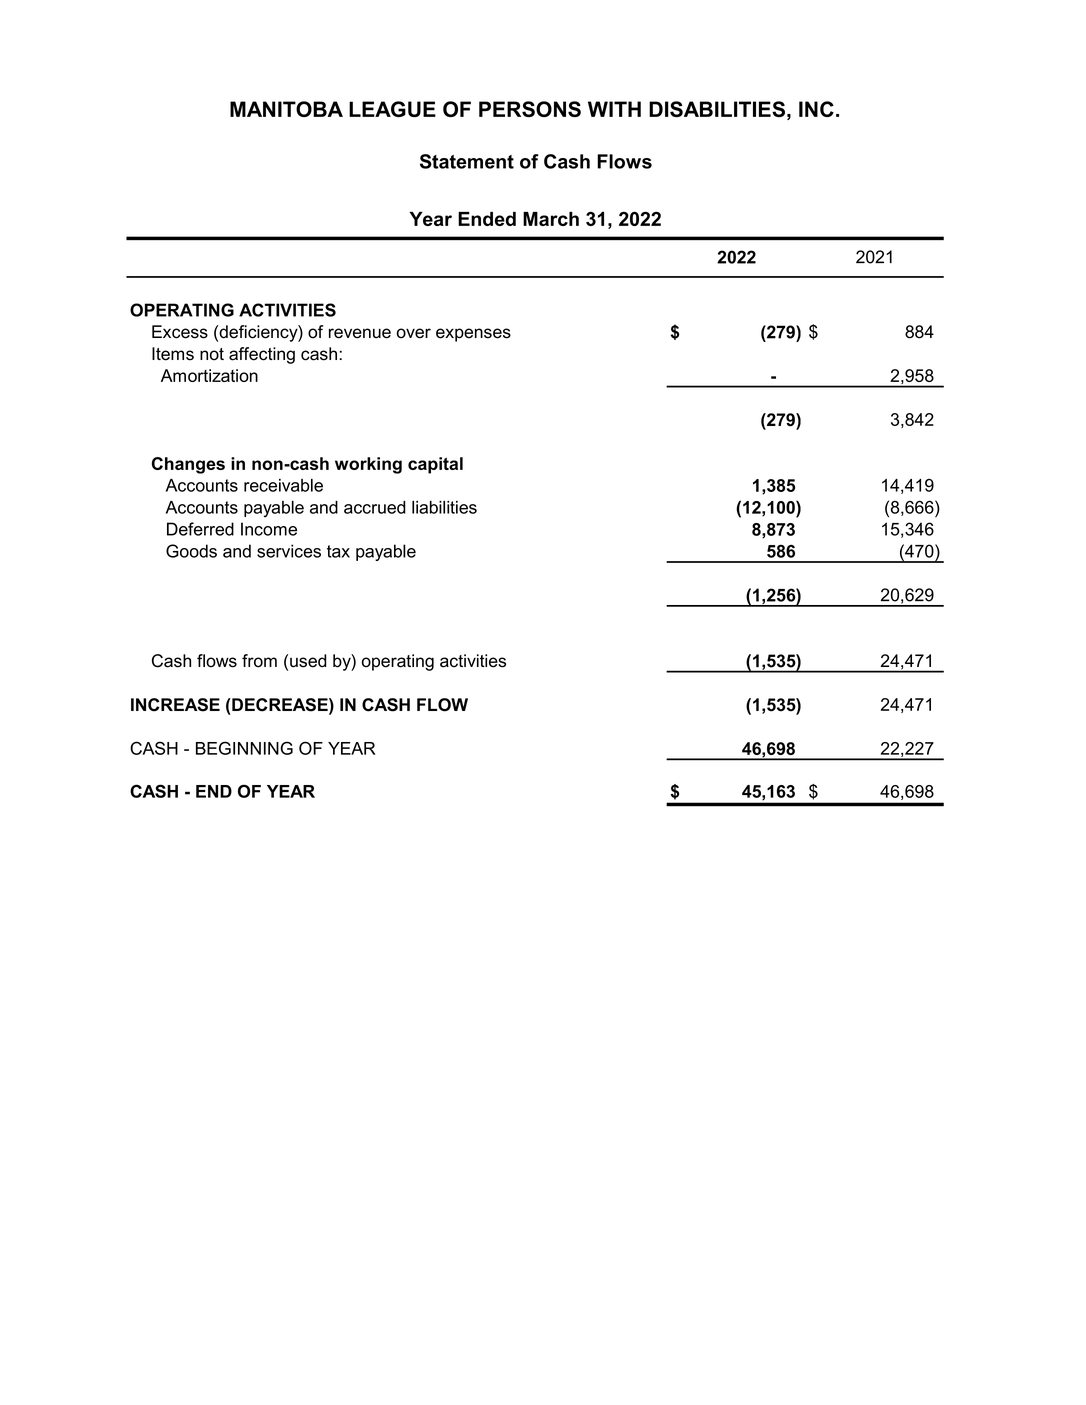 The height and width of the screenshot is (1405, 1086). I want to click on Excess, so click(180, 332).
